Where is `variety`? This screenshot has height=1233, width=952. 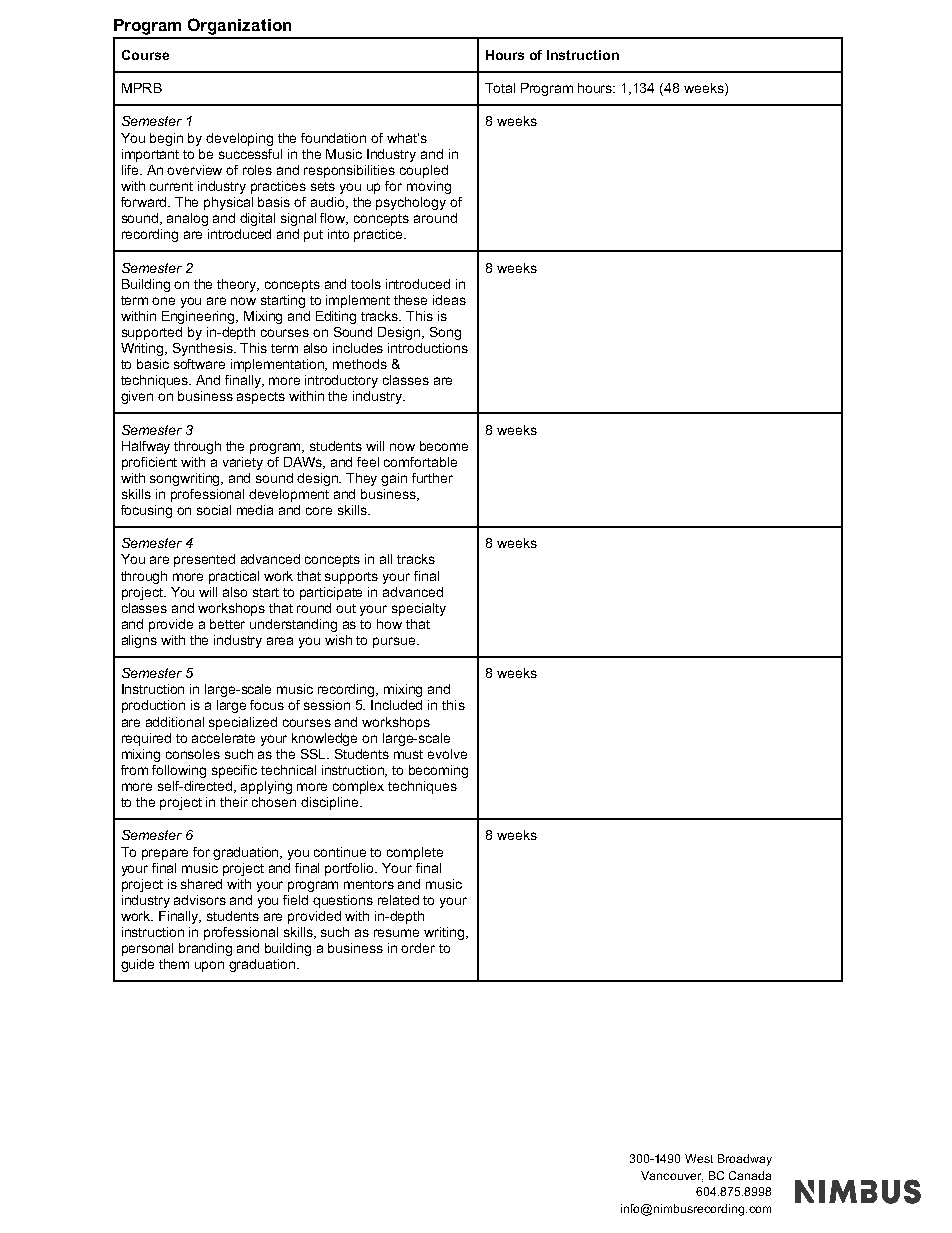 variety is located at coordinates (243, 463).
